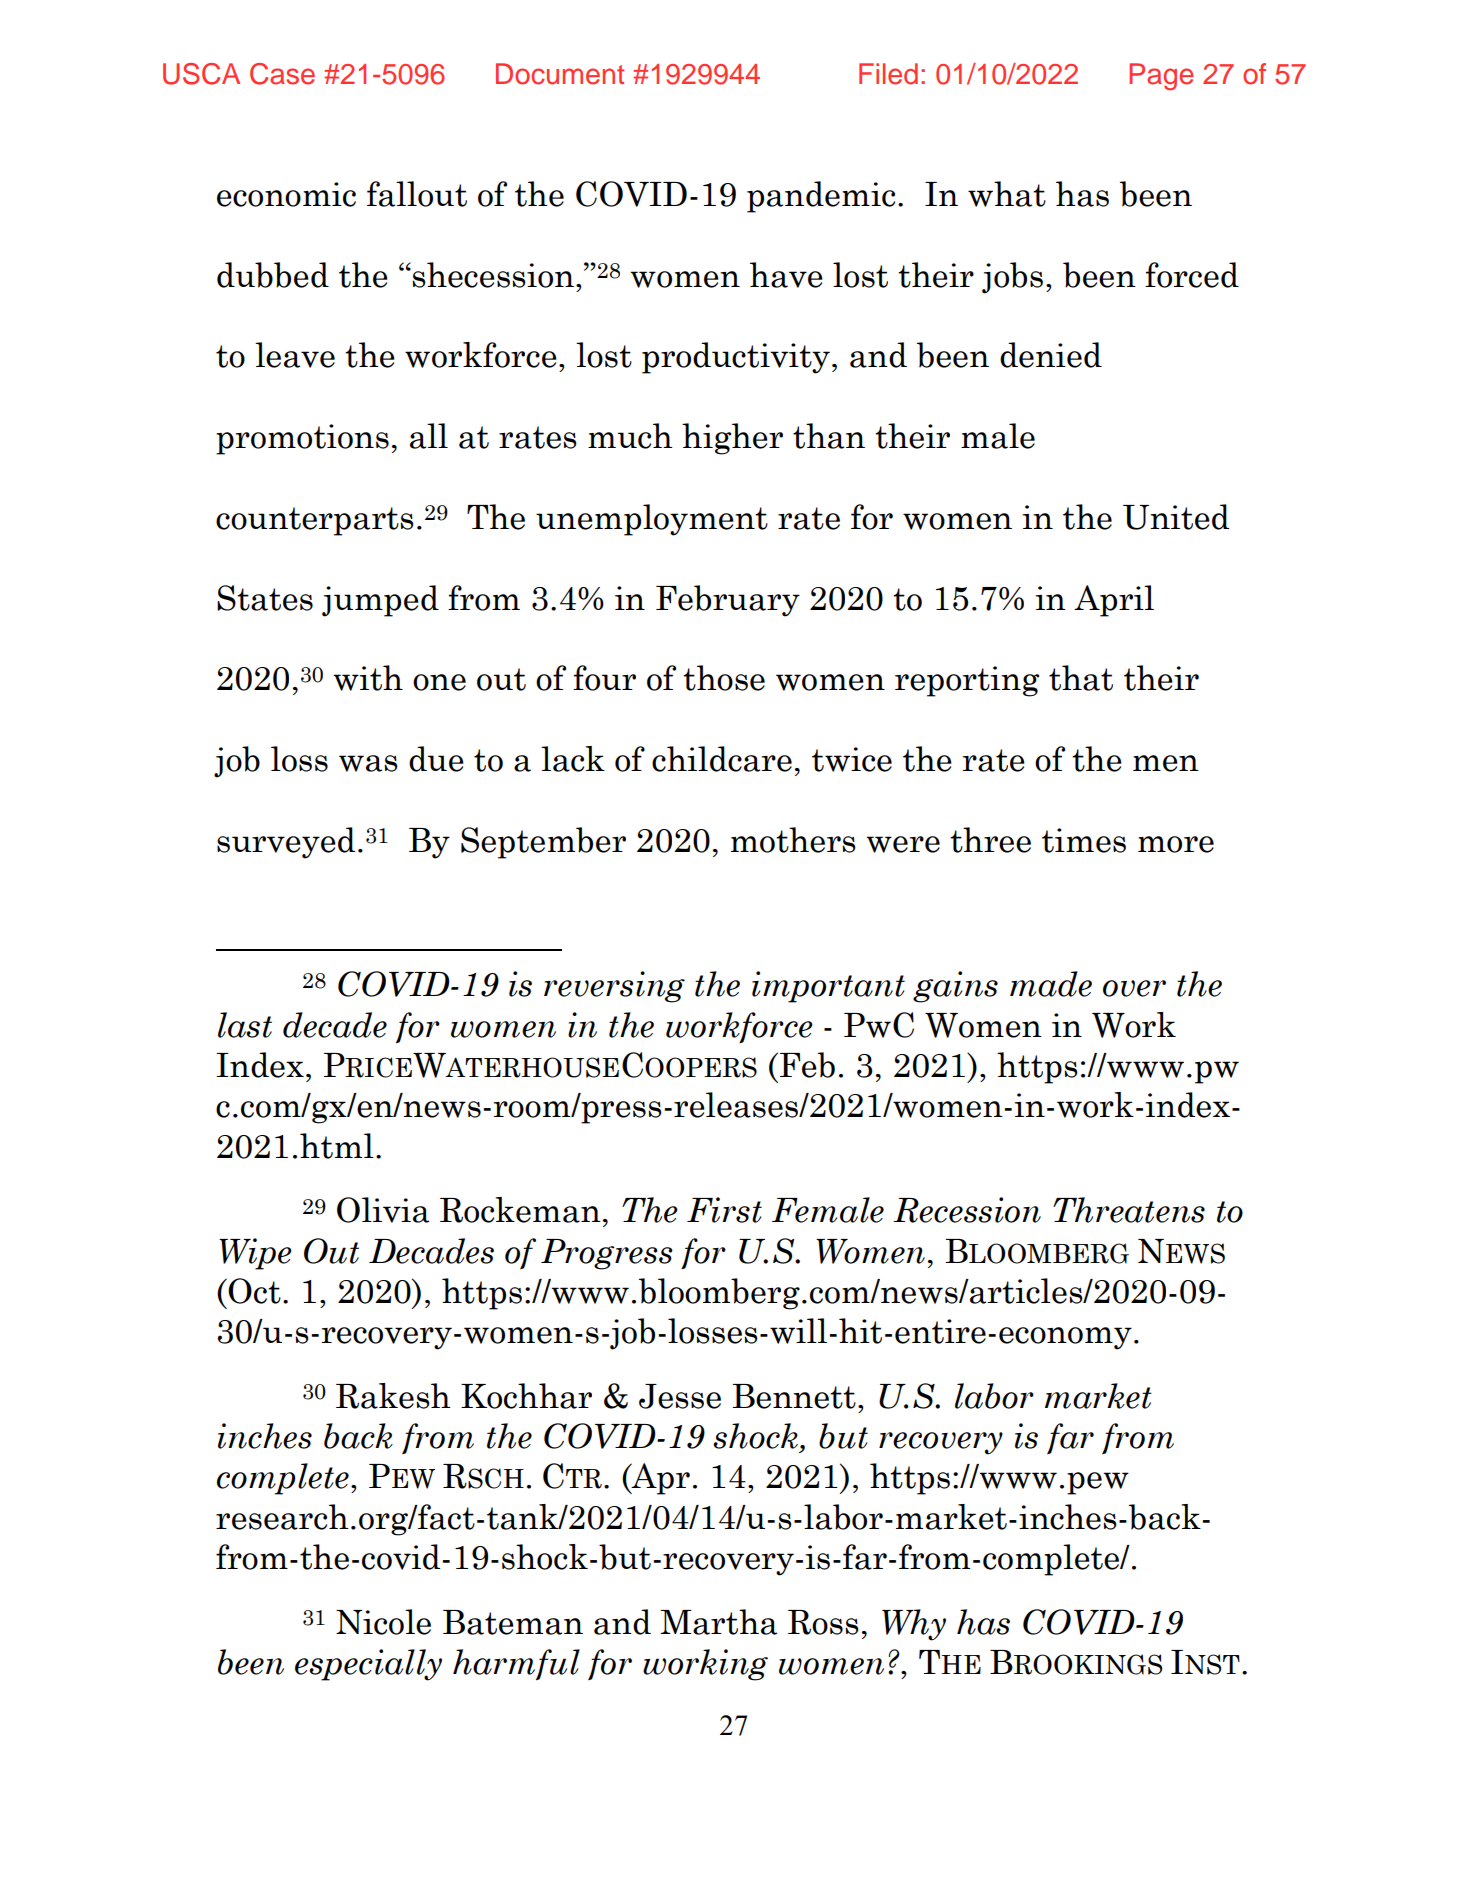 The width and height of the page is (1468, 1900). I want to click on mothers, so click(793, 840).
